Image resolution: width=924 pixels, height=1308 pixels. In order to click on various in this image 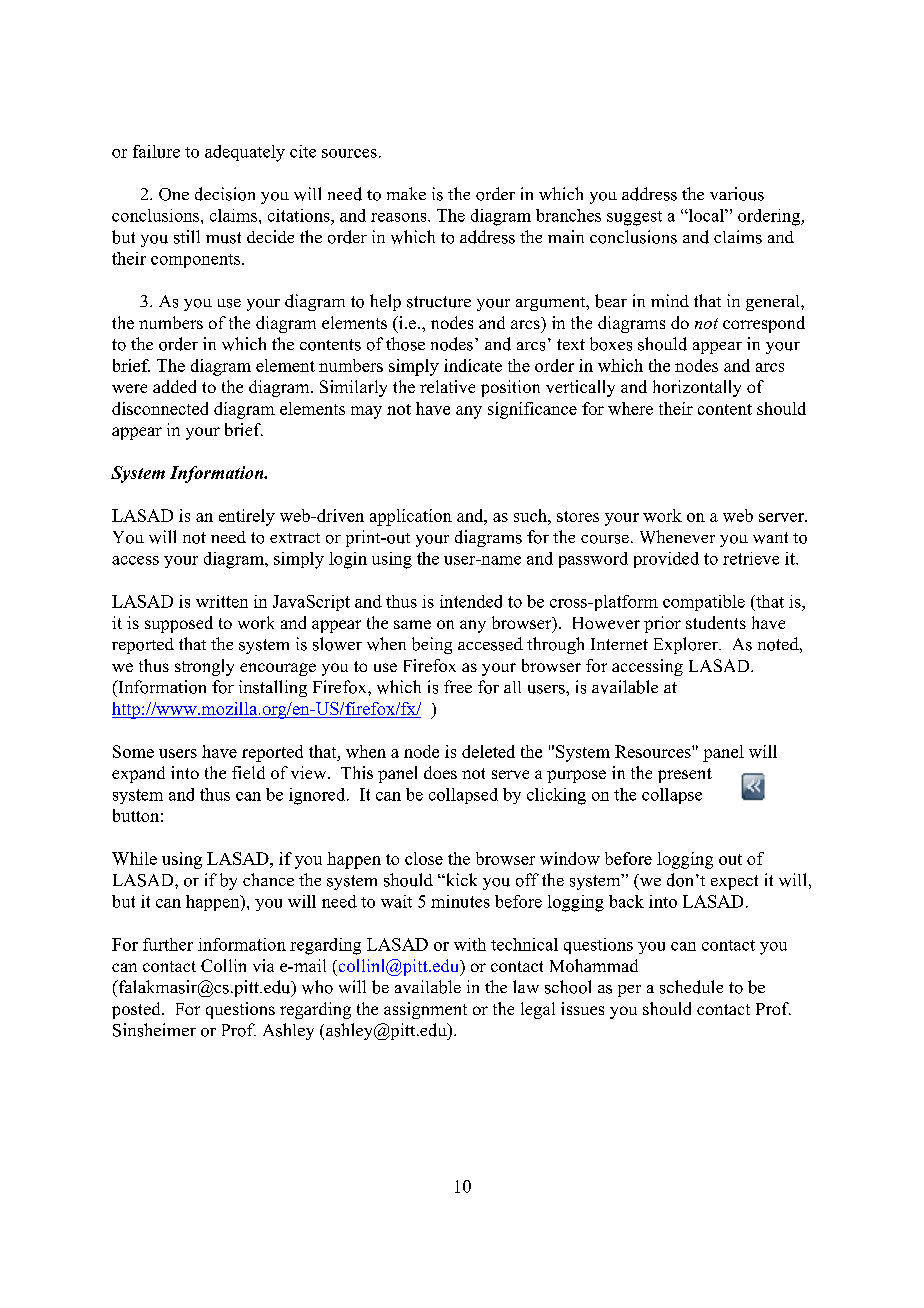, I will do `click(737, 194)`.
